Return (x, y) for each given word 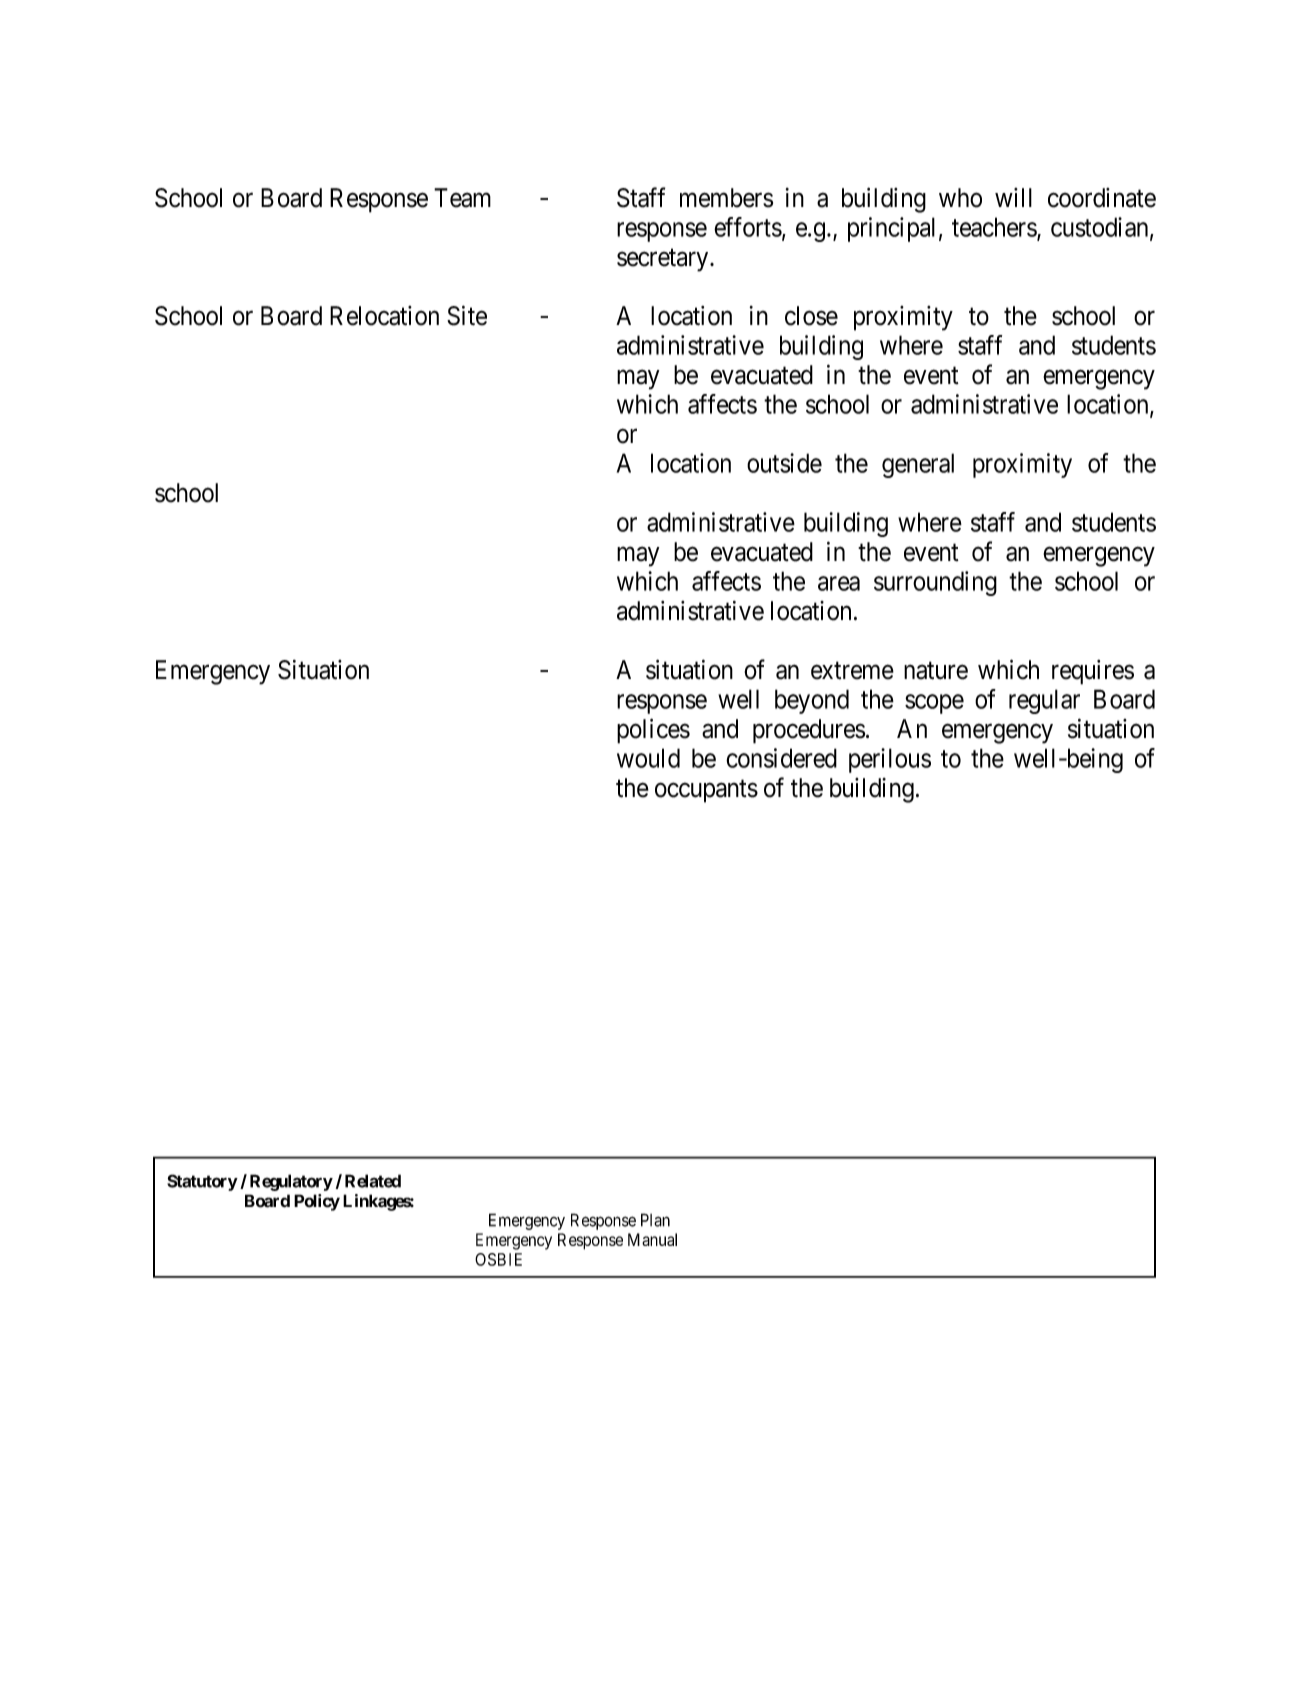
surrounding (935, 583)
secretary (664, 260)
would (648, 758)
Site (467, 315)
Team (462, 198)
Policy (317, 1202)
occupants (706, 791)
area (839, 583)
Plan (655, 1220)
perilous (890, 760)
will (1013, 197)
